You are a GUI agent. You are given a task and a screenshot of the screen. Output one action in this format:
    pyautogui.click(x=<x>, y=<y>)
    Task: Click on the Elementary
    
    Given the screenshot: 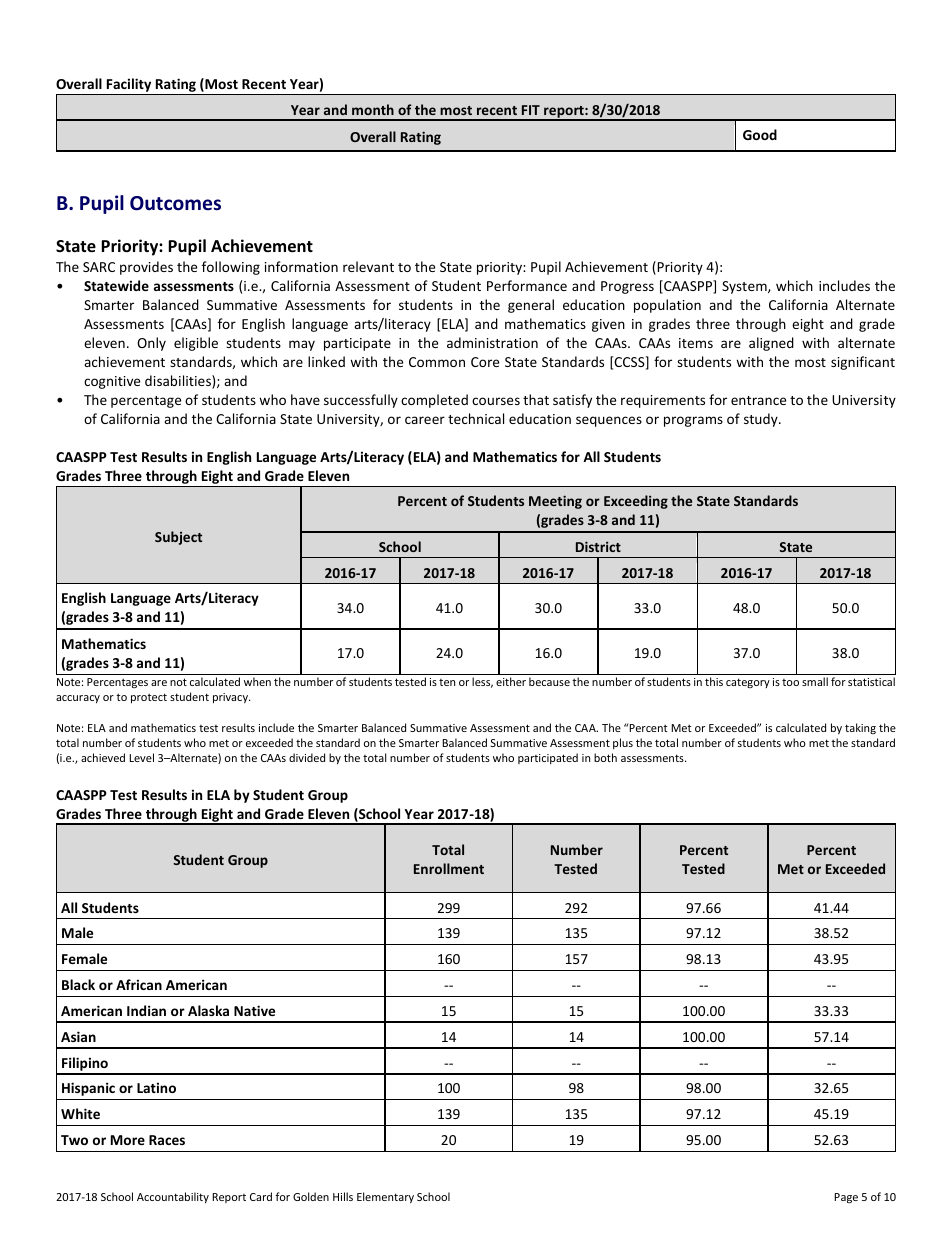 What is the action you would take?
    pyautogui.click(x=385, y=1197)
